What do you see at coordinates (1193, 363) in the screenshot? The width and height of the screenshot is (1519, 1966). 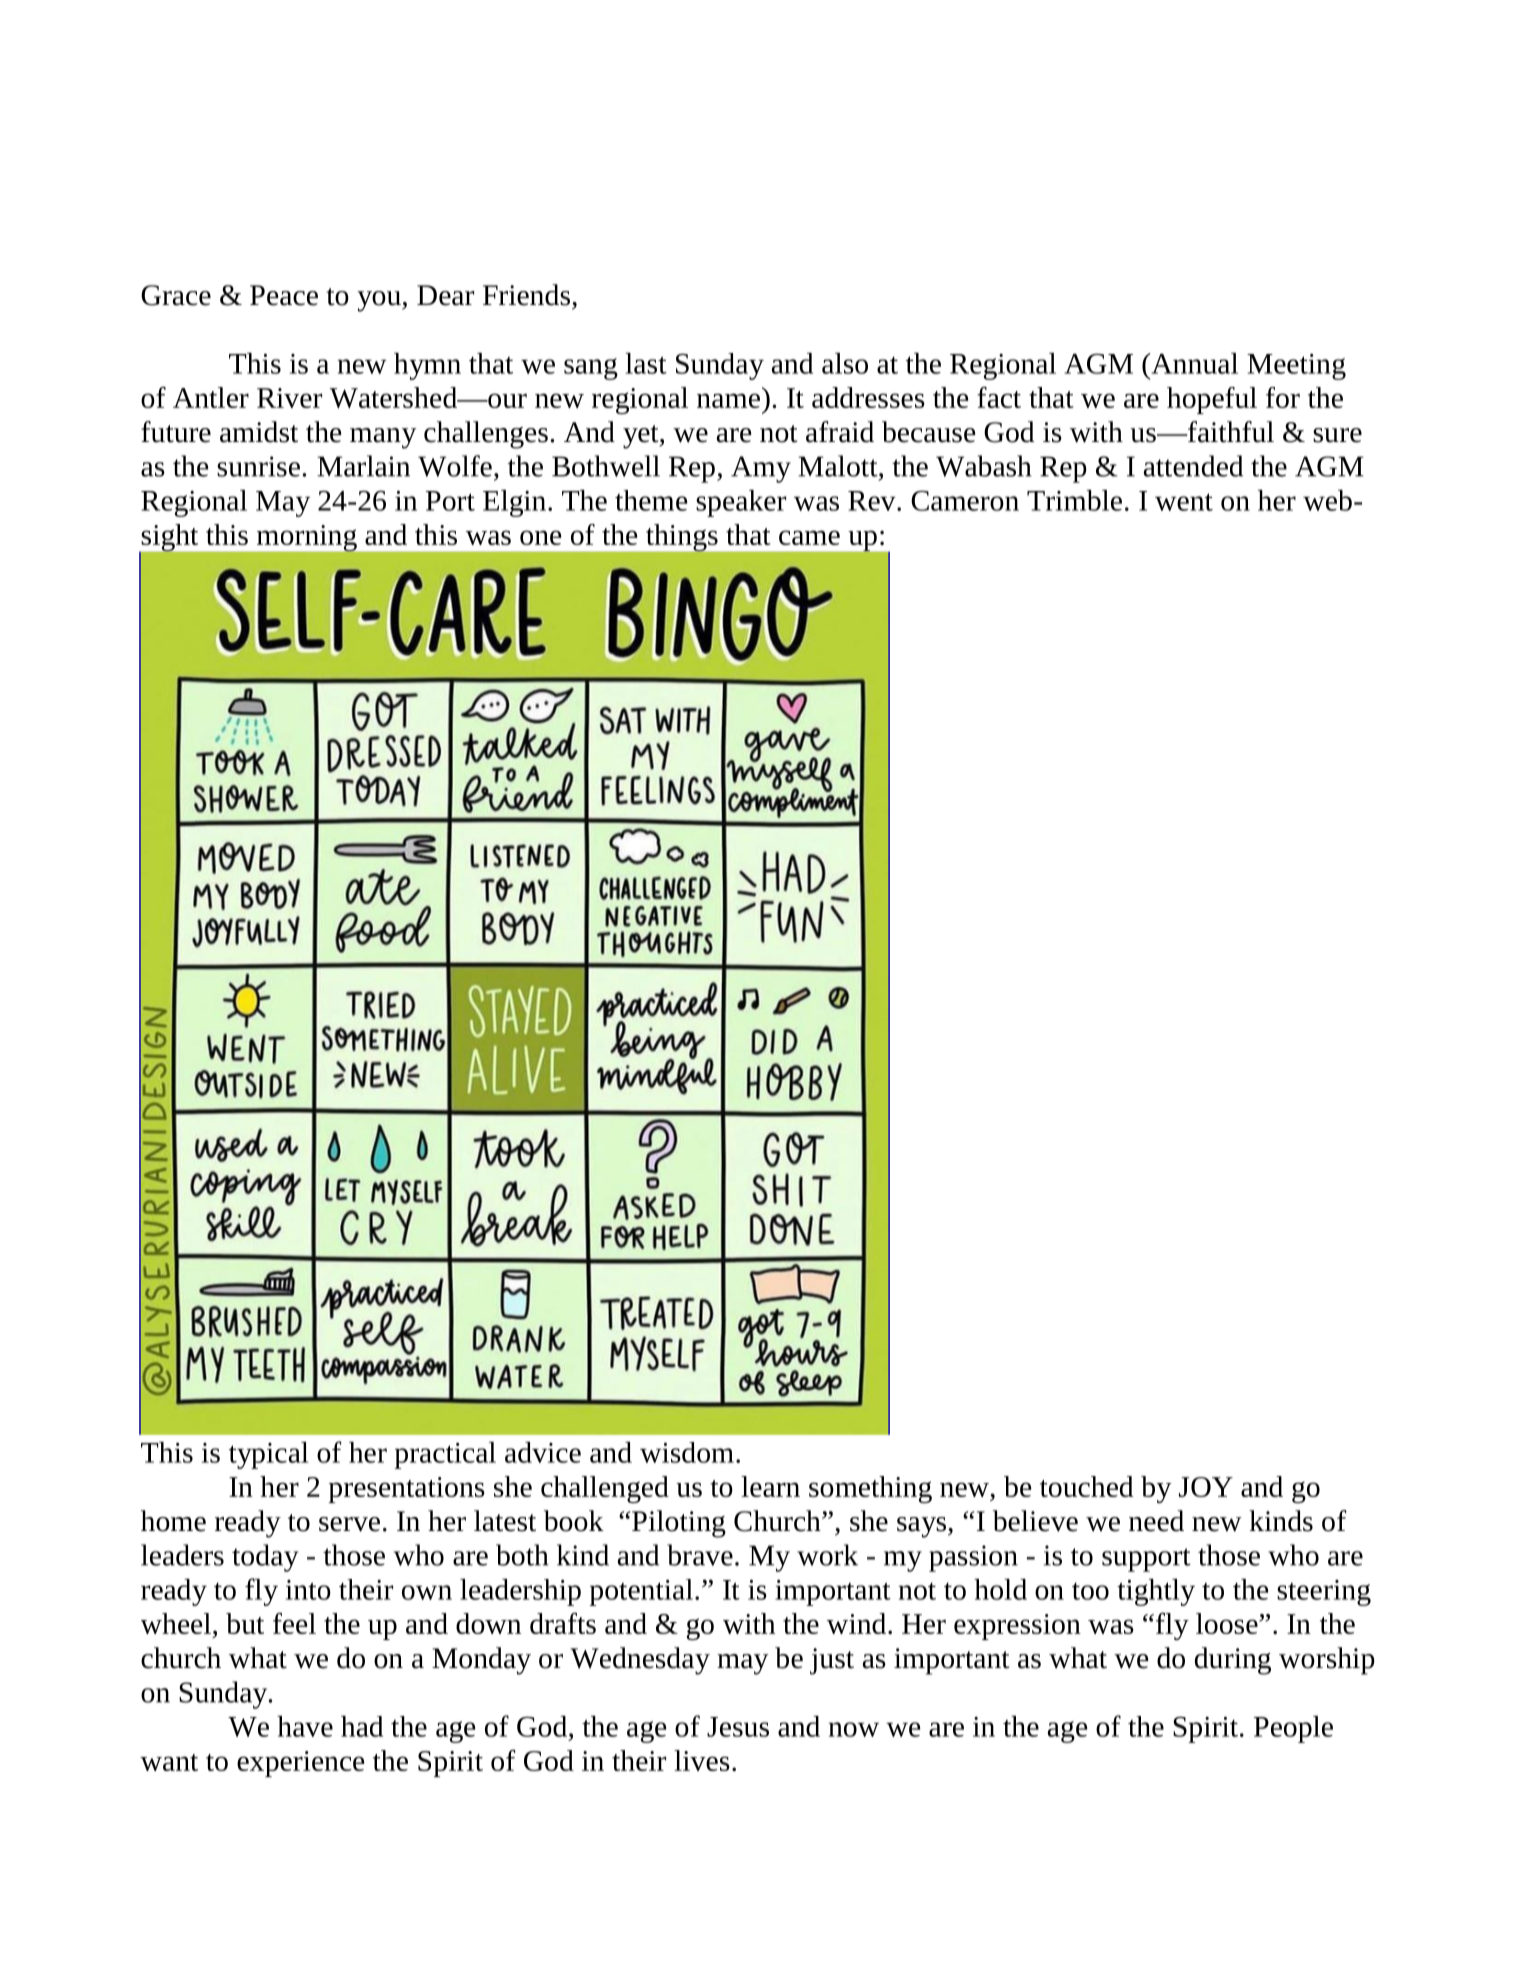 I see `Annual` at bounding box center [1193, 363].
